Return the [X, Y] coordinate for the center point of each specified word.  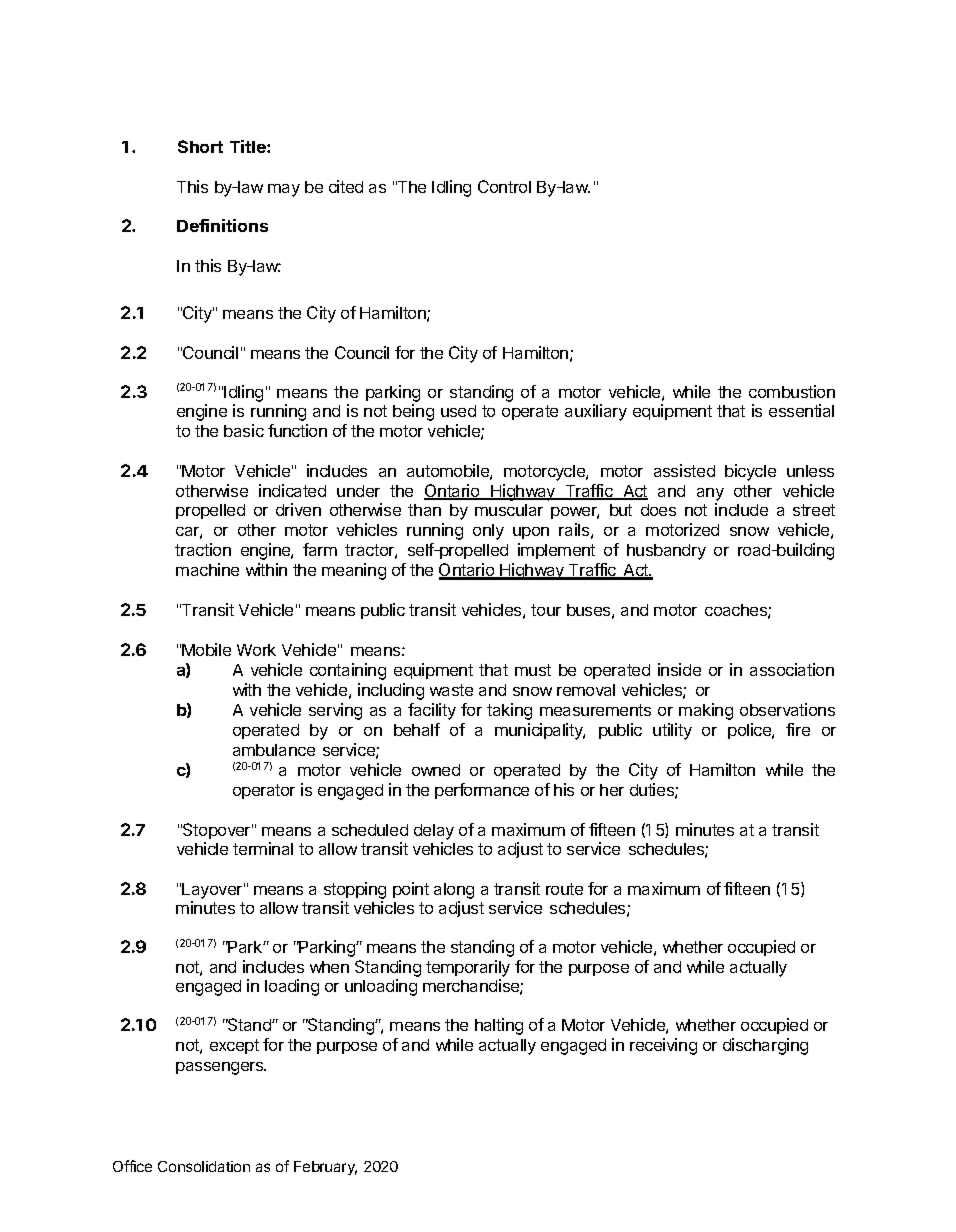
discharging [765, 1046]
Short [200, 146]
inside [679, 669]
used [458, 411]
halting [499, 1026]
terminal [263, 848]
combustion [792, 391]
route [564, 889]
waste [451, 690]
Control [504, 186]
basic [244, 430]
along [454, 891]
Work [256, 650]
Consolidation [204, 1166]
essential [801, 410]
